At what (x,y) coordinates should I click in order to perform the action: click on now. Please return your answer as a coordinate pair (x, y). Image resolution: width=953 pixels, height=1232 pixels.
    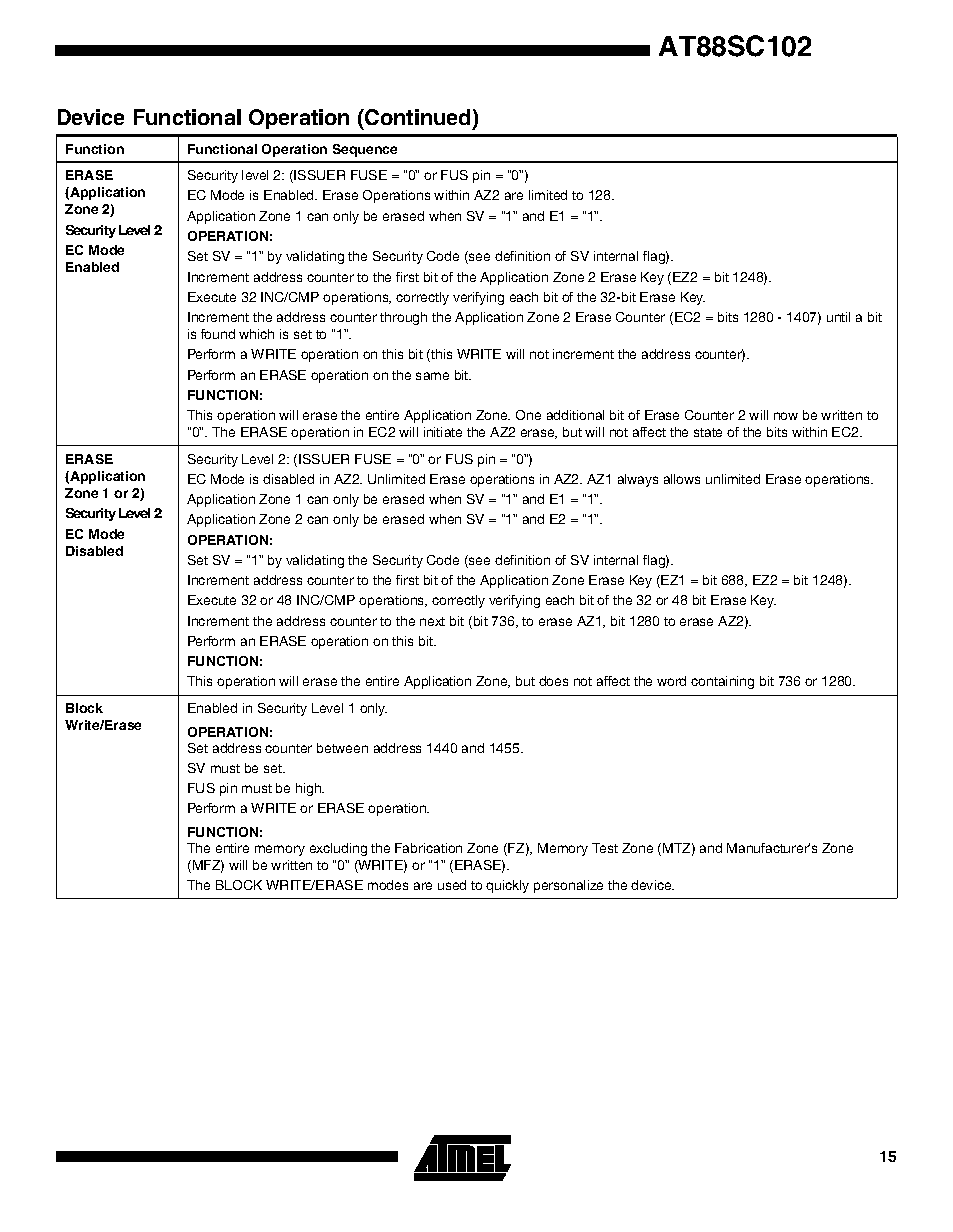
    Looking at the image, I should click on (786, 416).
